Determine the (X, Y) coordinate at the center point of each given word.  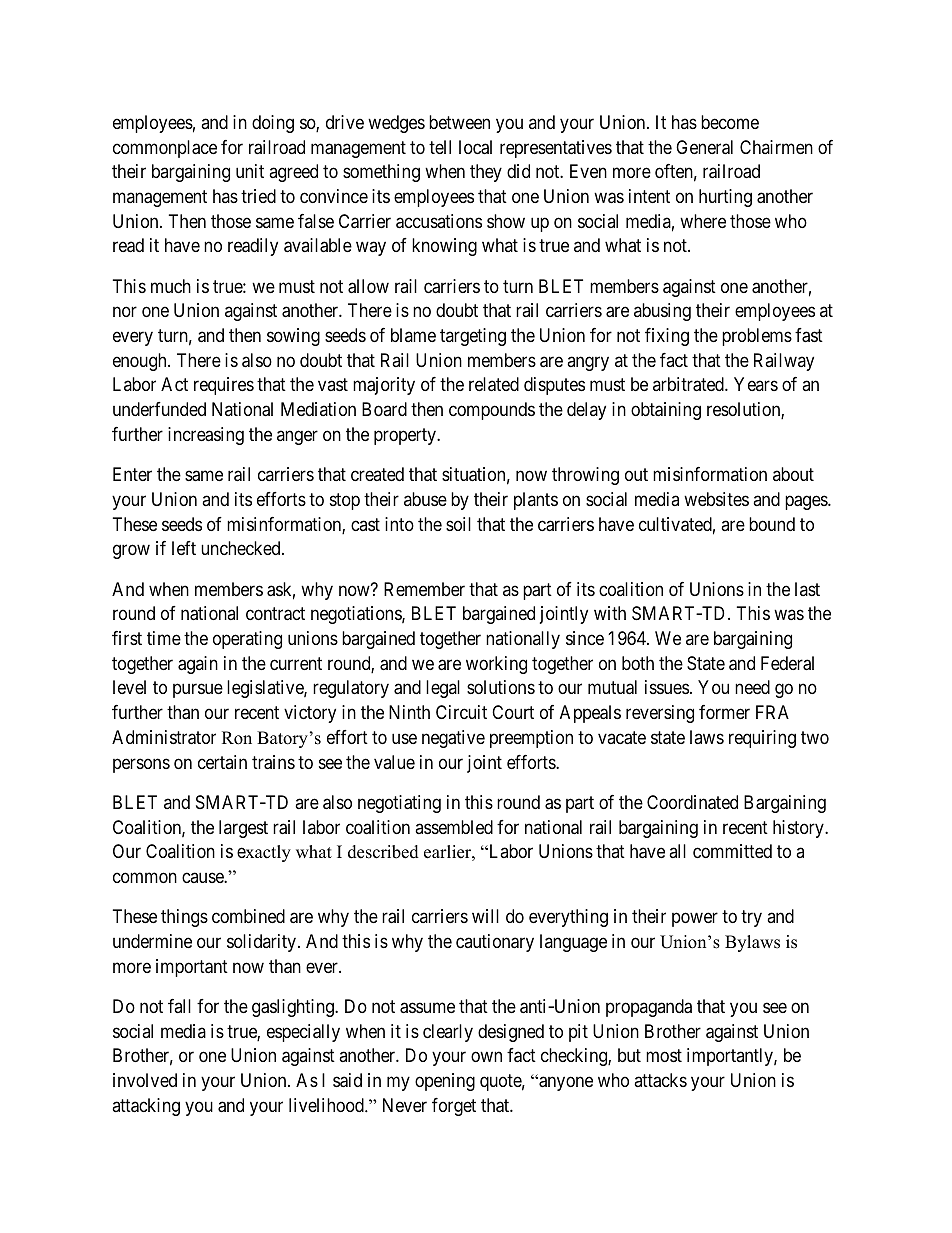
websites (716, 499)
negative (453, 739)
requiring (762, 739)
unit (250, 171)
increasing (206, 436)
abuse (425, 499)
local (475, 147)
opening (445, 1082)
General (704, 147)
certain (222, 762)
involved (145, 1080)
